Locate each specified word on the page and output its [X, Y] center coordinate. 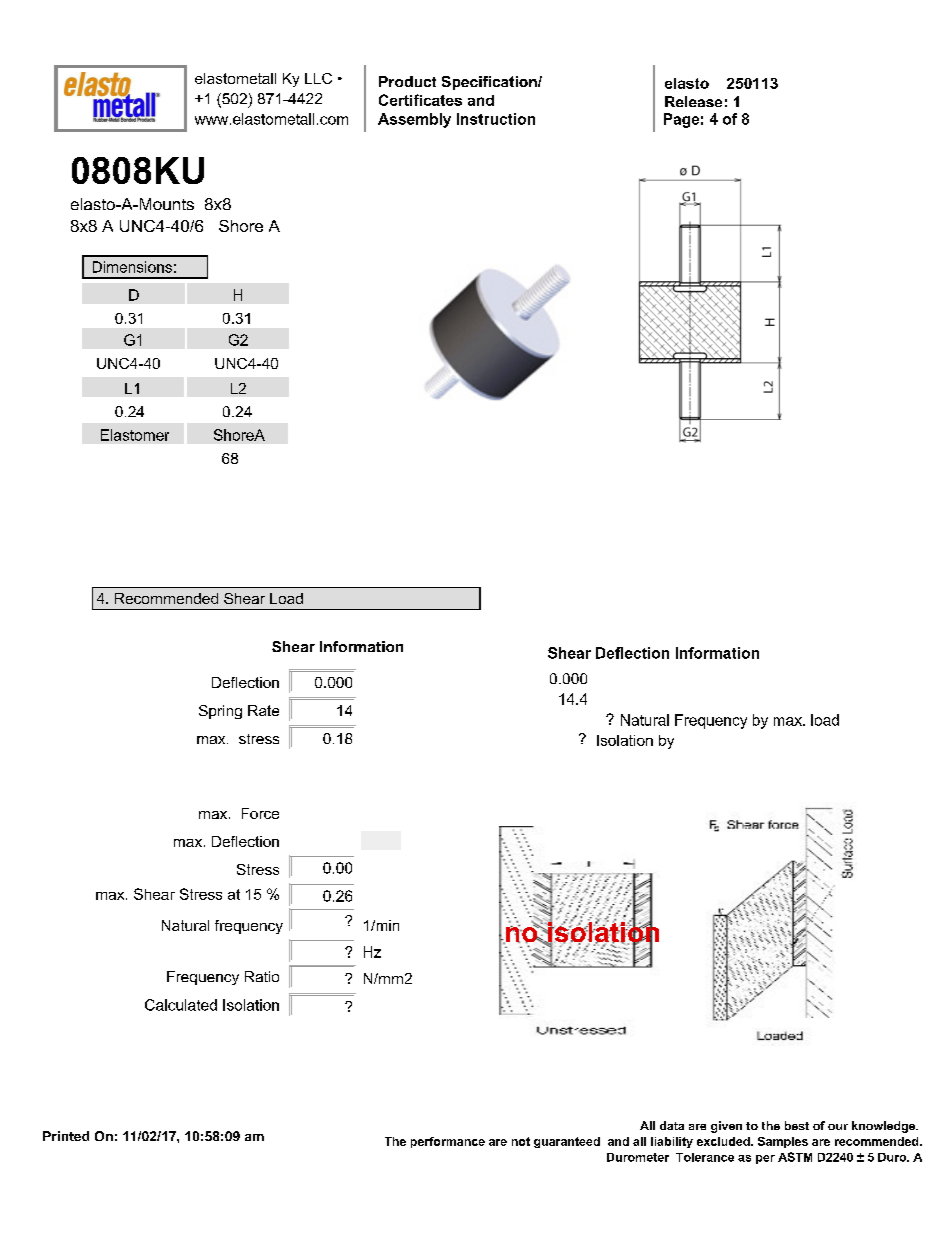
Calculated [181, 1005]
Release [693, 101]
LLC [318, 78]
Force [260, 813]
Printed [66, 1136]
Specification [490, 83]
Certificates [420, 100]
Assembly [414, 120]
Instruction [496, 119]
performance [448, 1142]
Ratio [262, 976]
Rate [263, 710]
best [797, 1125]
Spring [220, 712]
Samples [783, 1142]
